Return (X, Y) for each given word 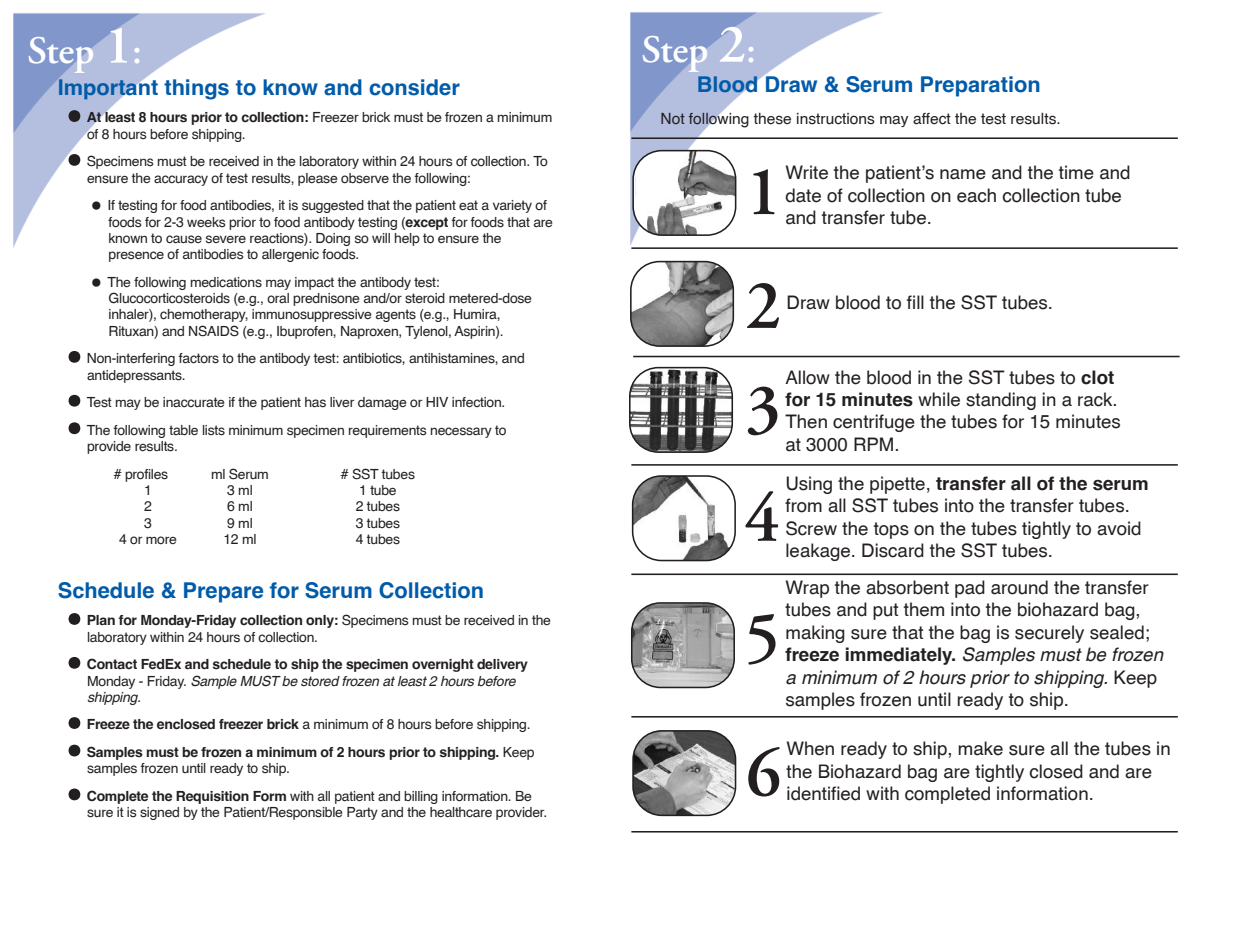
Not (673, 118)
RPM (873, 444)
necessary (461, 432)
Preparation (980, 86)
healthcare (461, 812)
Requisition (212, 797)
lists (214, 430)
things (196, 89)
